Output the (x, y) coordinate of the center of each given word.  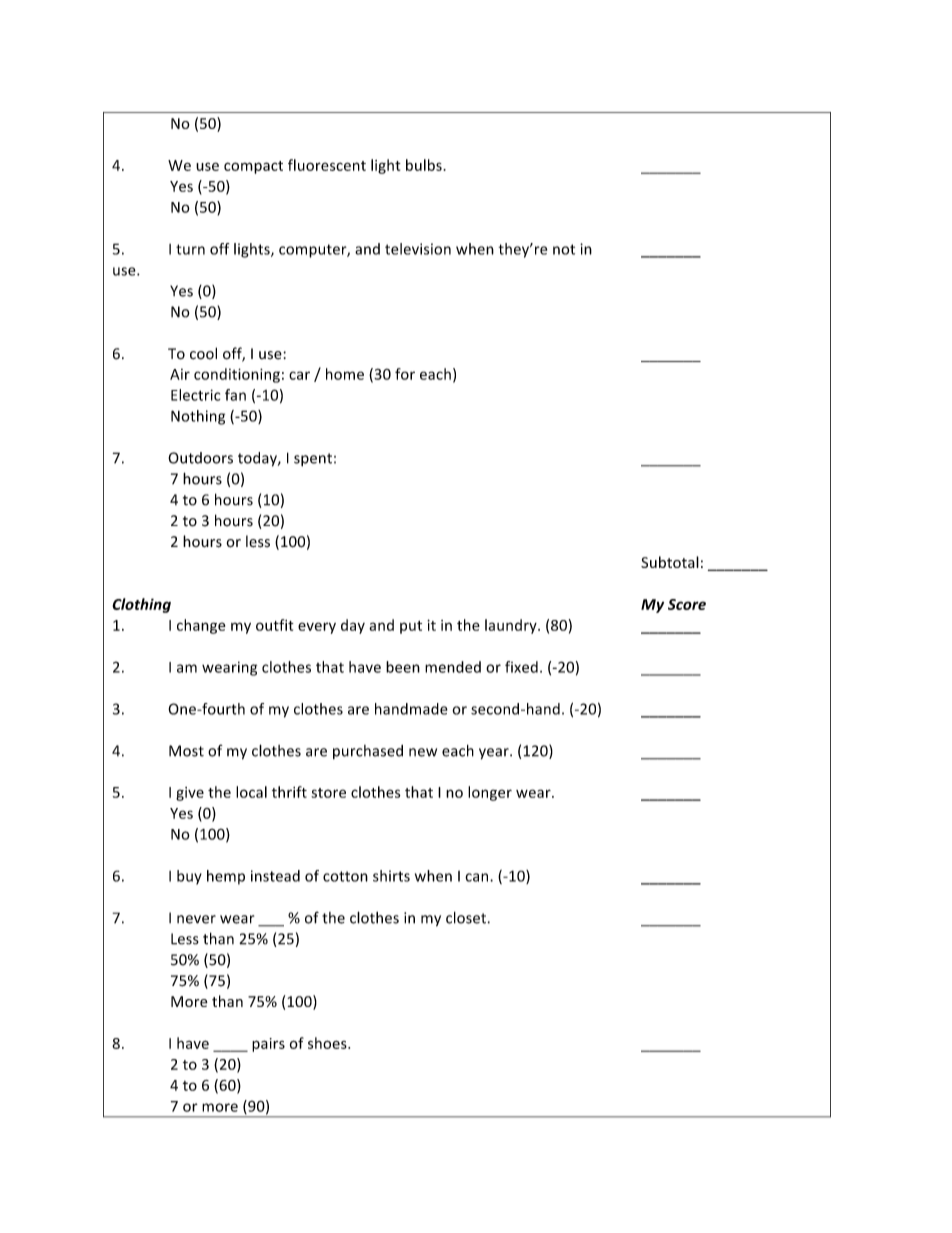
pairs (268, 1045)
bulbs (425, 165)
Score (687, 604)
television (418, 249)
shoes (328, 1043)
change (201, 626)
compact (253, 167)
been (403, 667)
